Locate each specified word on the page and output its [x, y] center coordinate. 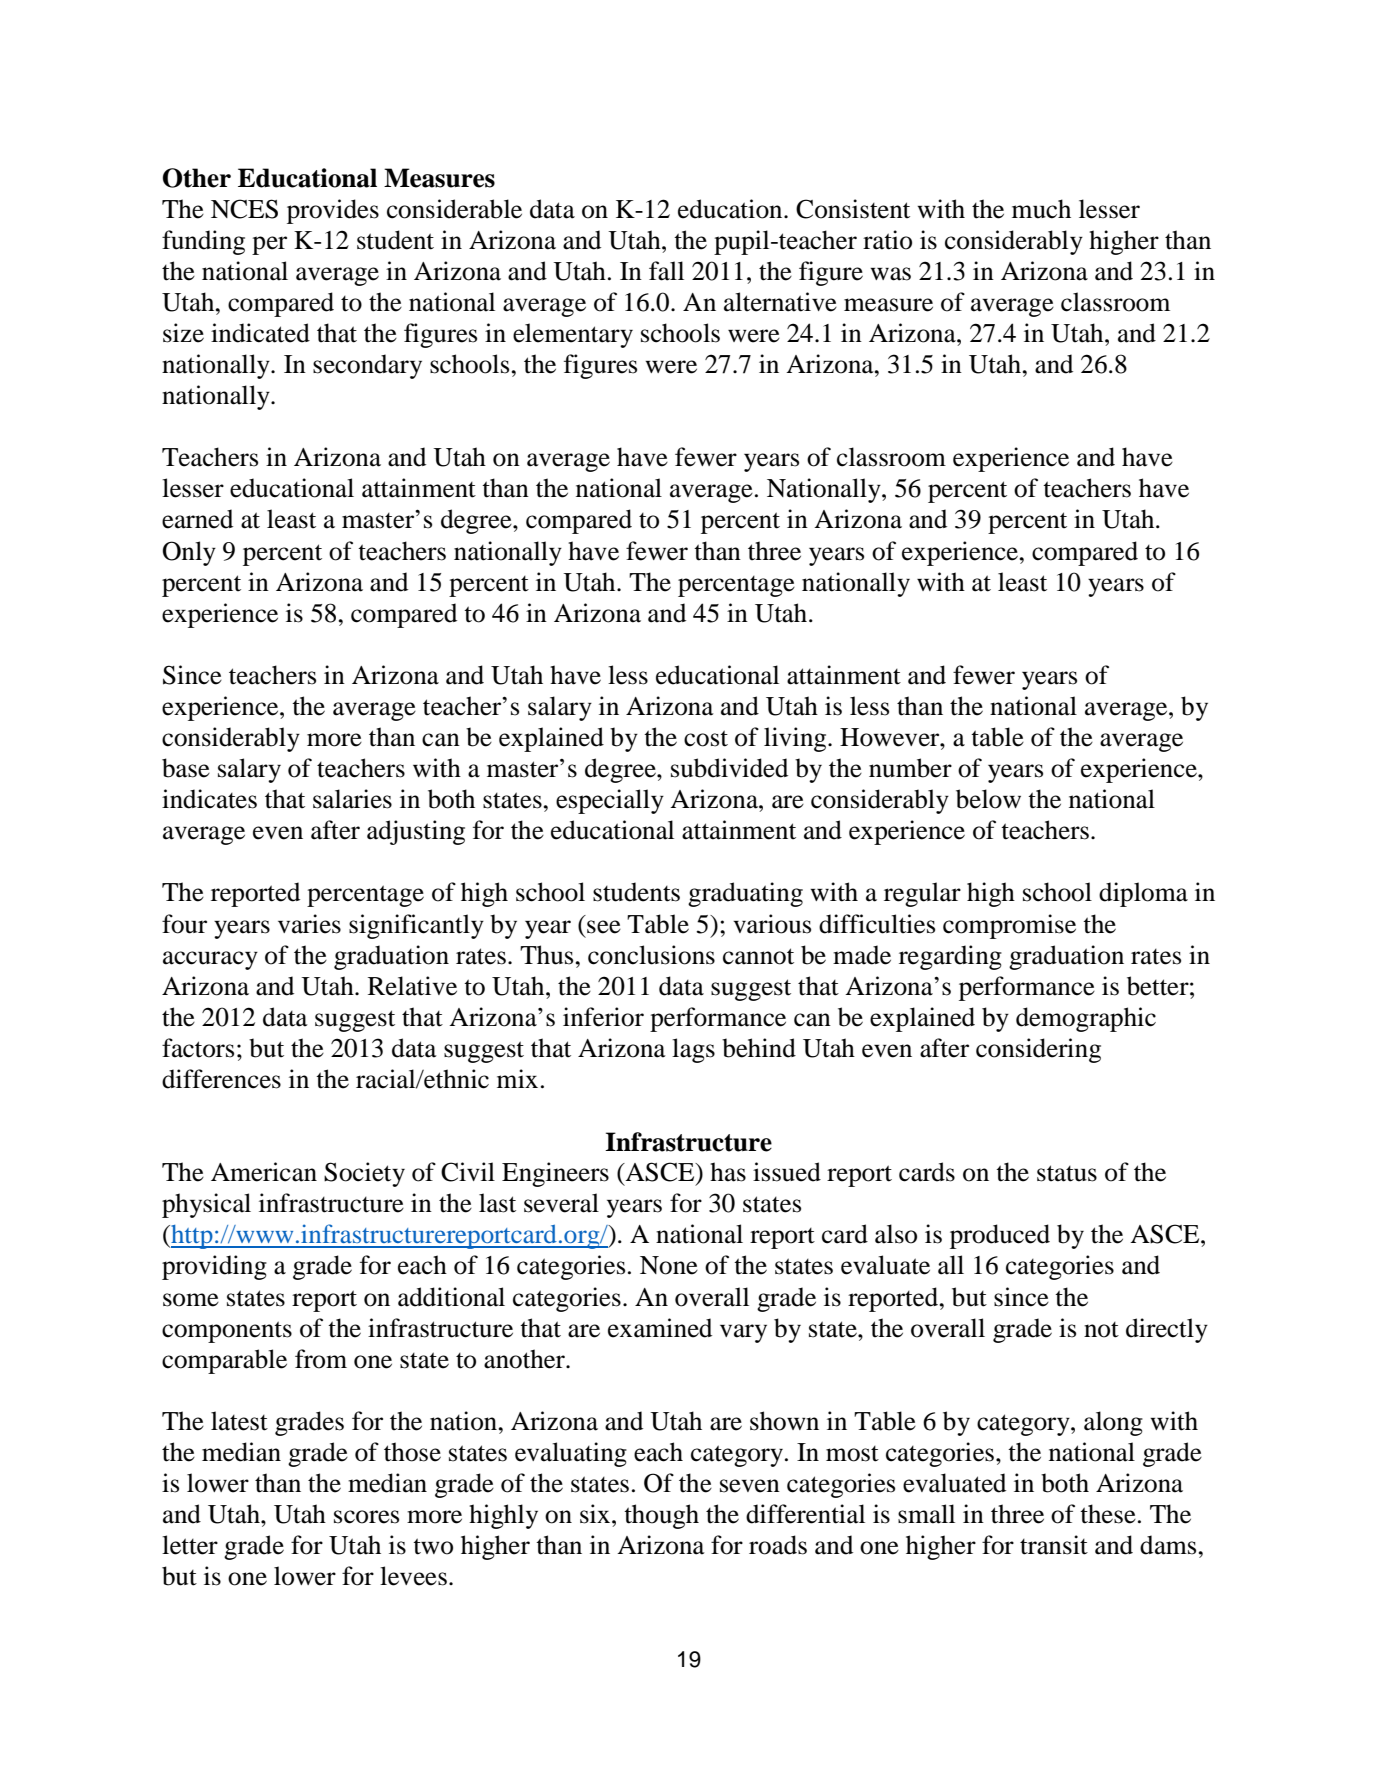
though [661, 1516]
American [264, 1172]
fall [666, 271]
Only [189, 553]
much [1041, 209]
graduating [745, 894]
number [910, 768]
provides [333, 211]
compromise [1009, 926]
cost [706, 738]
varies [309, 924]
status [1067, 1173]
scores [366, 1517]
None [669, 1265]
